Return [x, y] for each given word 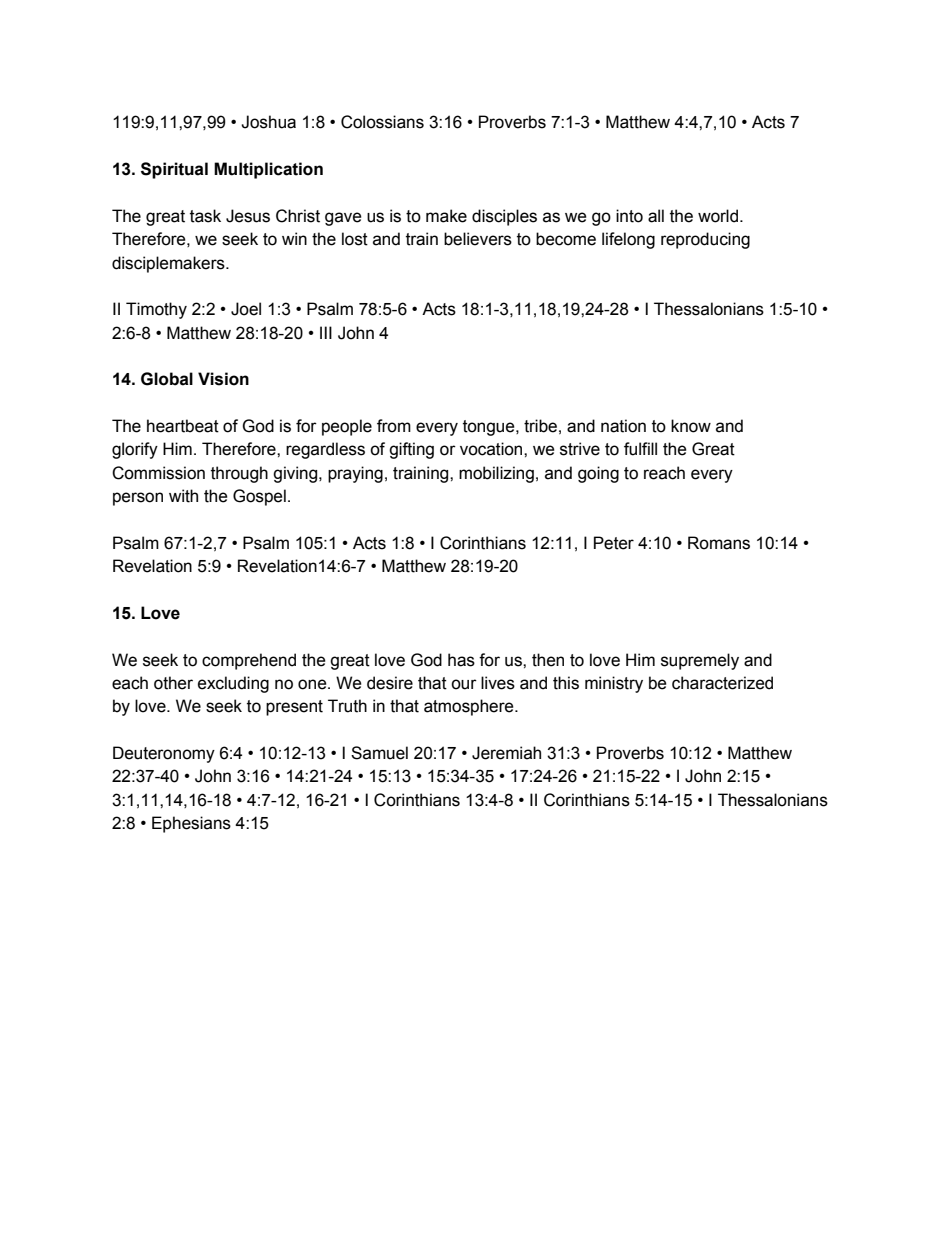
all [656, 216]
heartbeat [183, 426]
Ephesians [191, 824]
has [461, 660]
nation [623, 426]
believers [478, 239]
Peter [614, 543]
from [394, 426]
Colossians [382, 122]
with [183, 496]
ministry [614, 684]
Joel [246, 309]
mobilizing [496, 474]
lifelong [628, 240]
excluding [233, 684]
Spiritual [174, 170]
